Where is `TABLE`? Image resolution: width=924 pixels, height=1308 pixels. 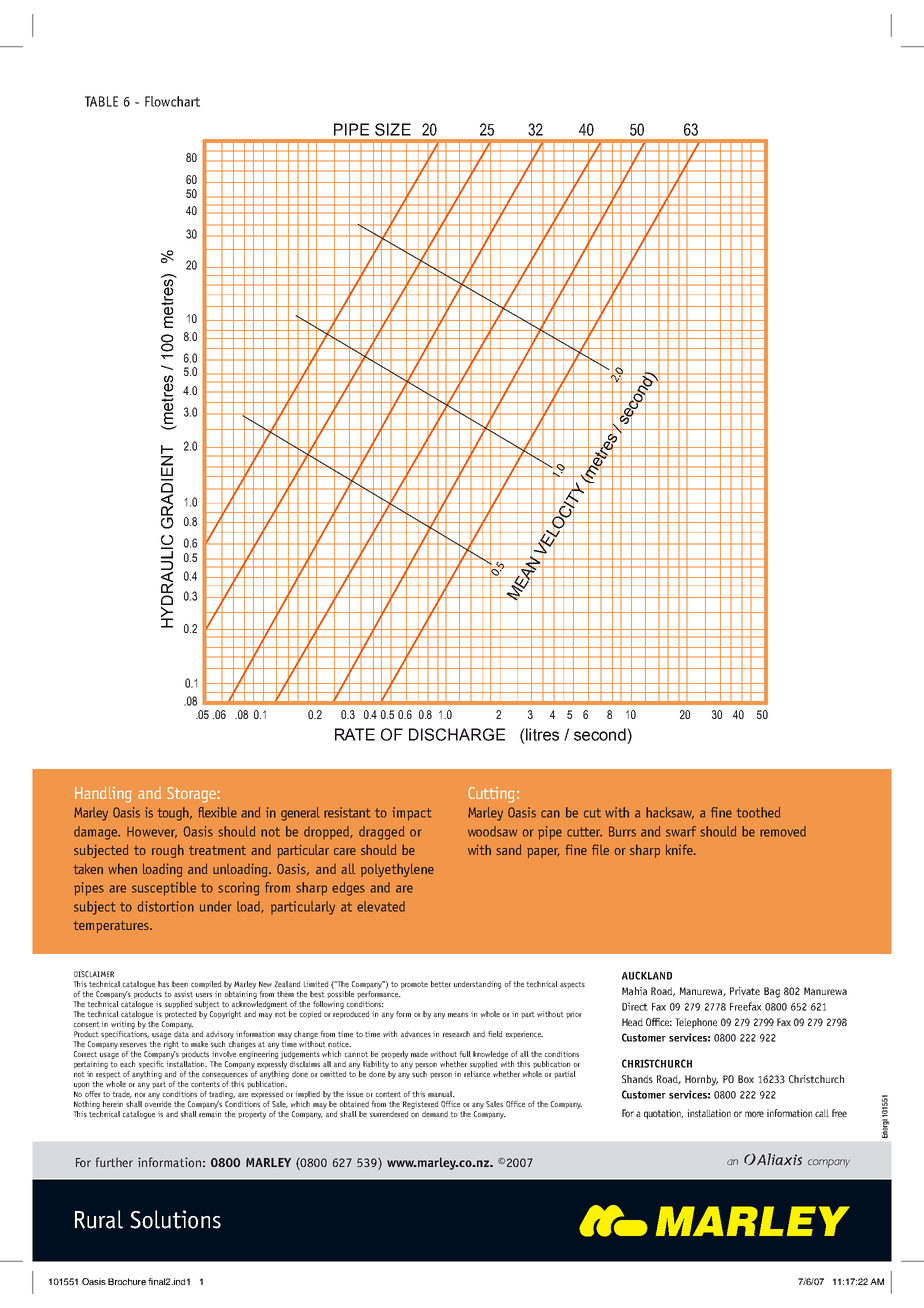
TABLE is located at coordinates (101, 101).
